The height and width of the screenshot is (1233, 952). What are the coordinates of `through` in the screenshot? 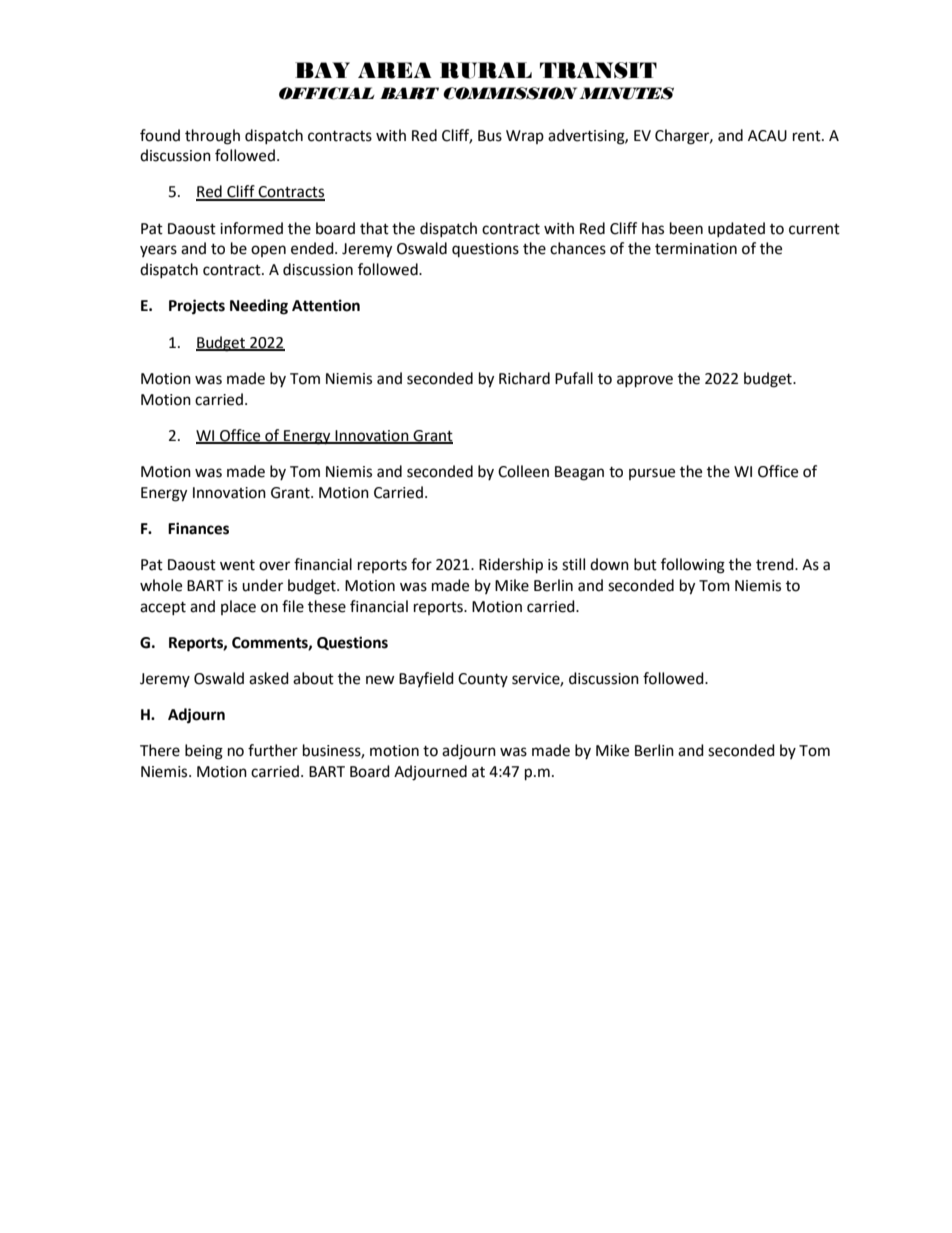 It's located at (212, 137).
